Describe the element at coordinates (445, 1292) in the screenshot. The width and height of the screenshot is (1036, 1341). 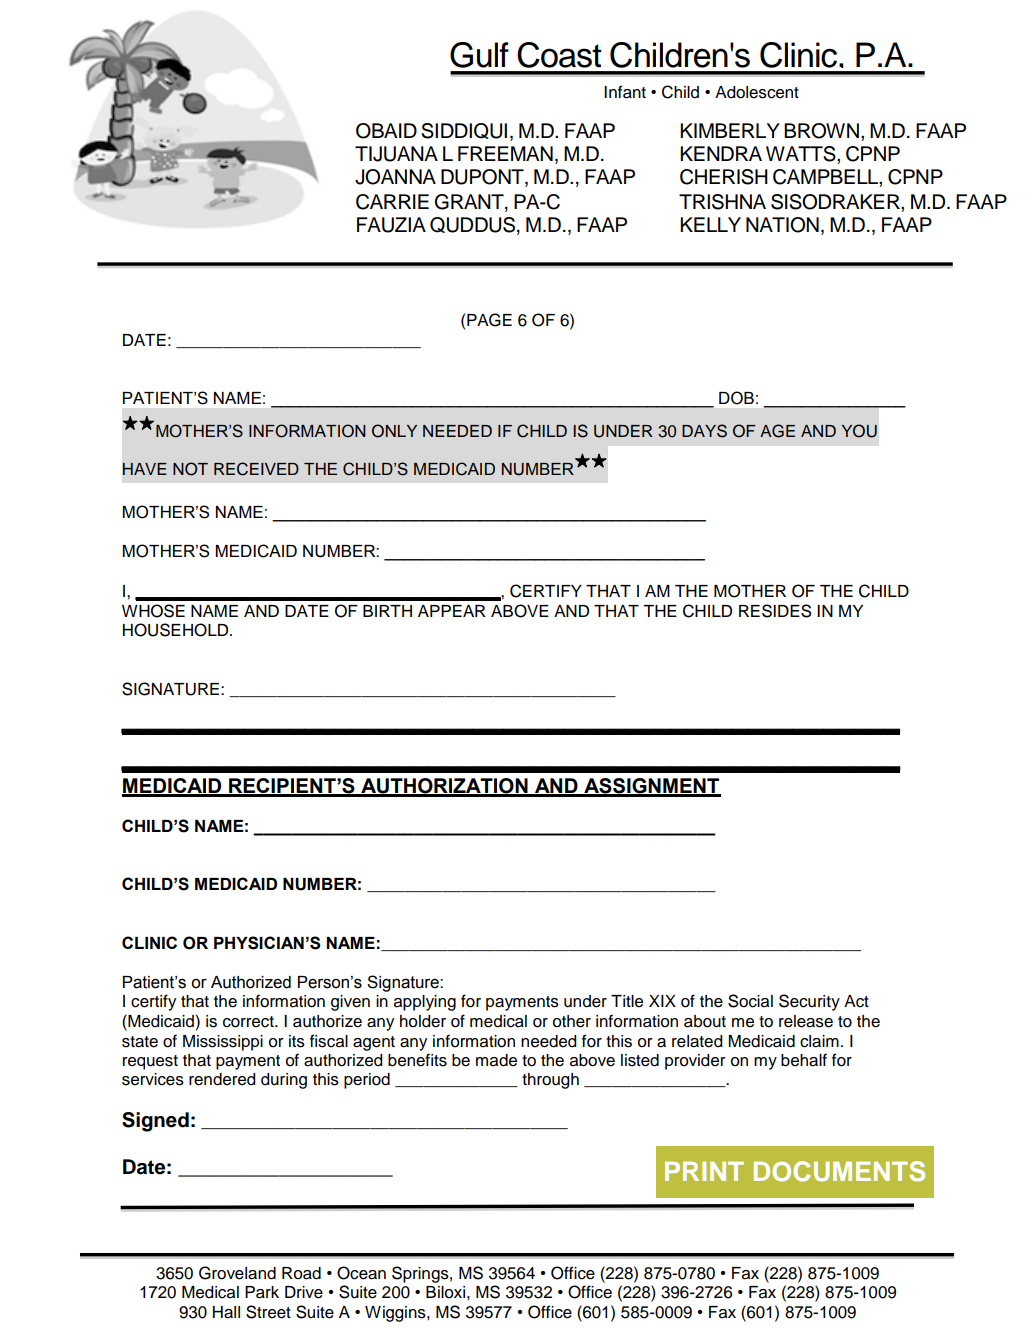
I see `Biloxi` at that location.
